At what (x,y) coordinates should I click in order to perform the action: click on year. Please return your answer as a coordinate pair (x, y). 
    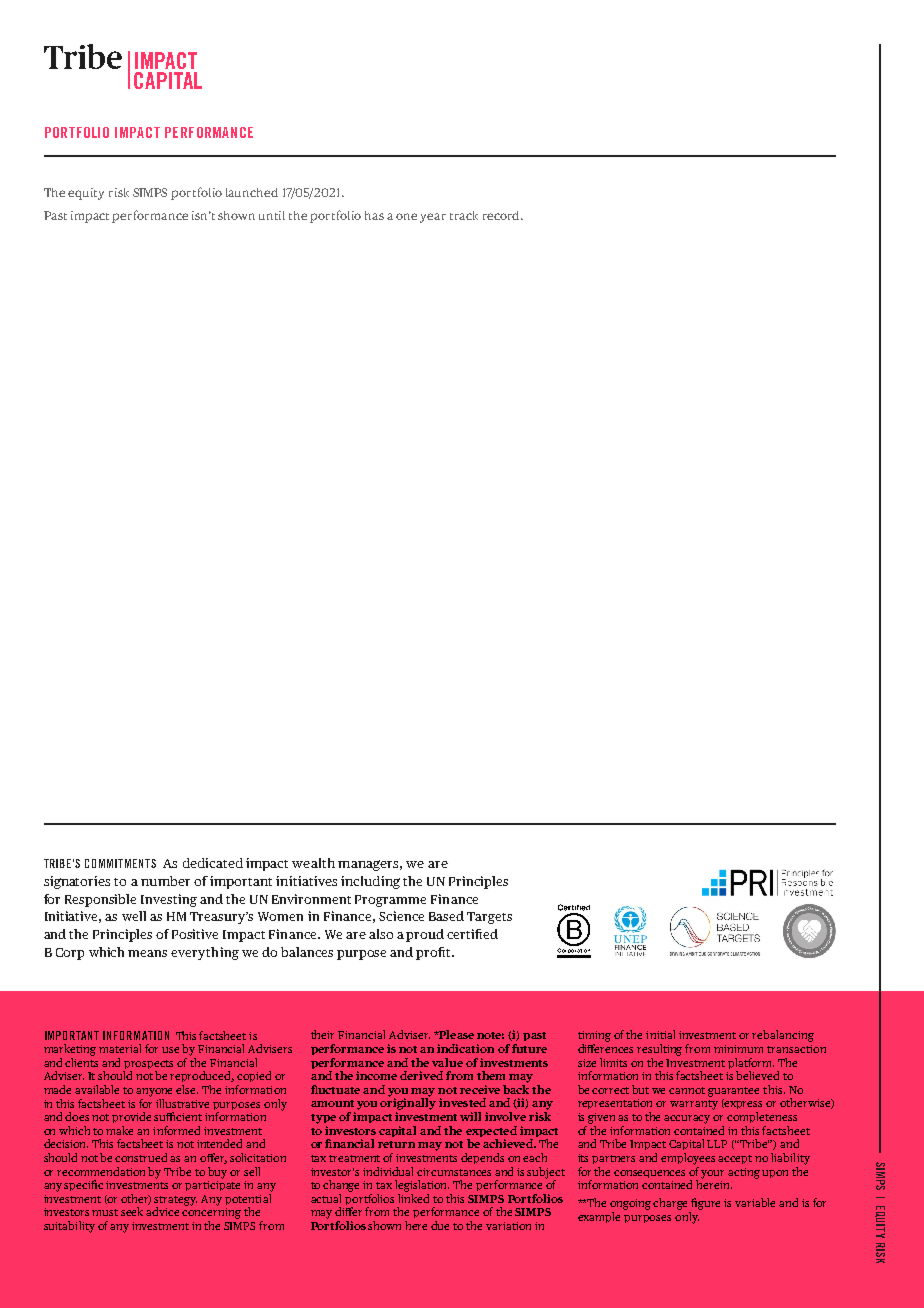
    Looking at the image, I should click on (433, 218).
